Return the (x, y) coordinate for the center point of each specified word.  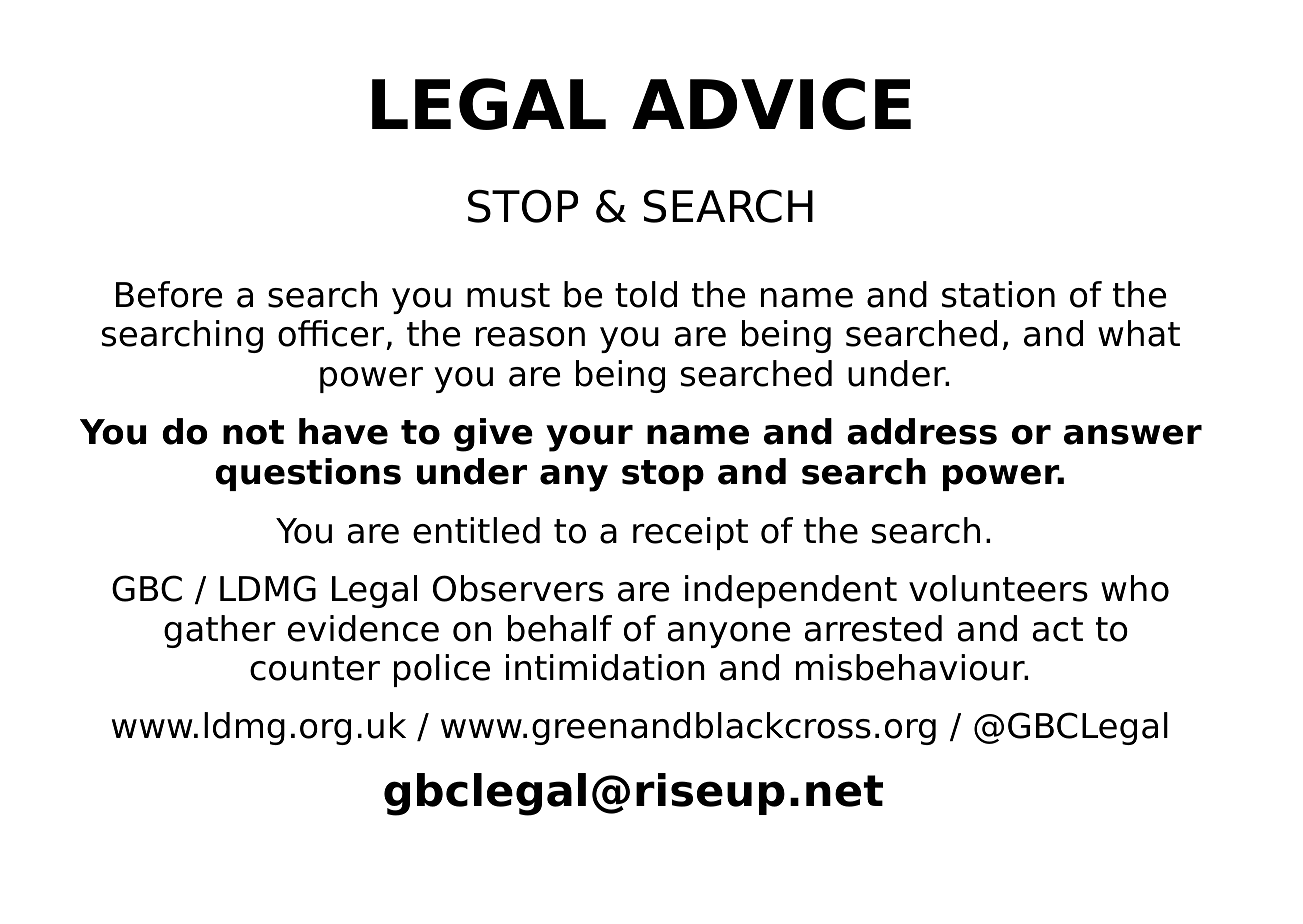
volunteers (998, 588)
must (508, 295)
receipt (690, 533)
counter (315, 668)
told (646, 294)
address (922, 431)
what (1139, 333)
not (253, 432)
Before (169, 294)
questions (308, 474)
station (998, 294)
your (589, 438)
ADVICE (771, 104)
